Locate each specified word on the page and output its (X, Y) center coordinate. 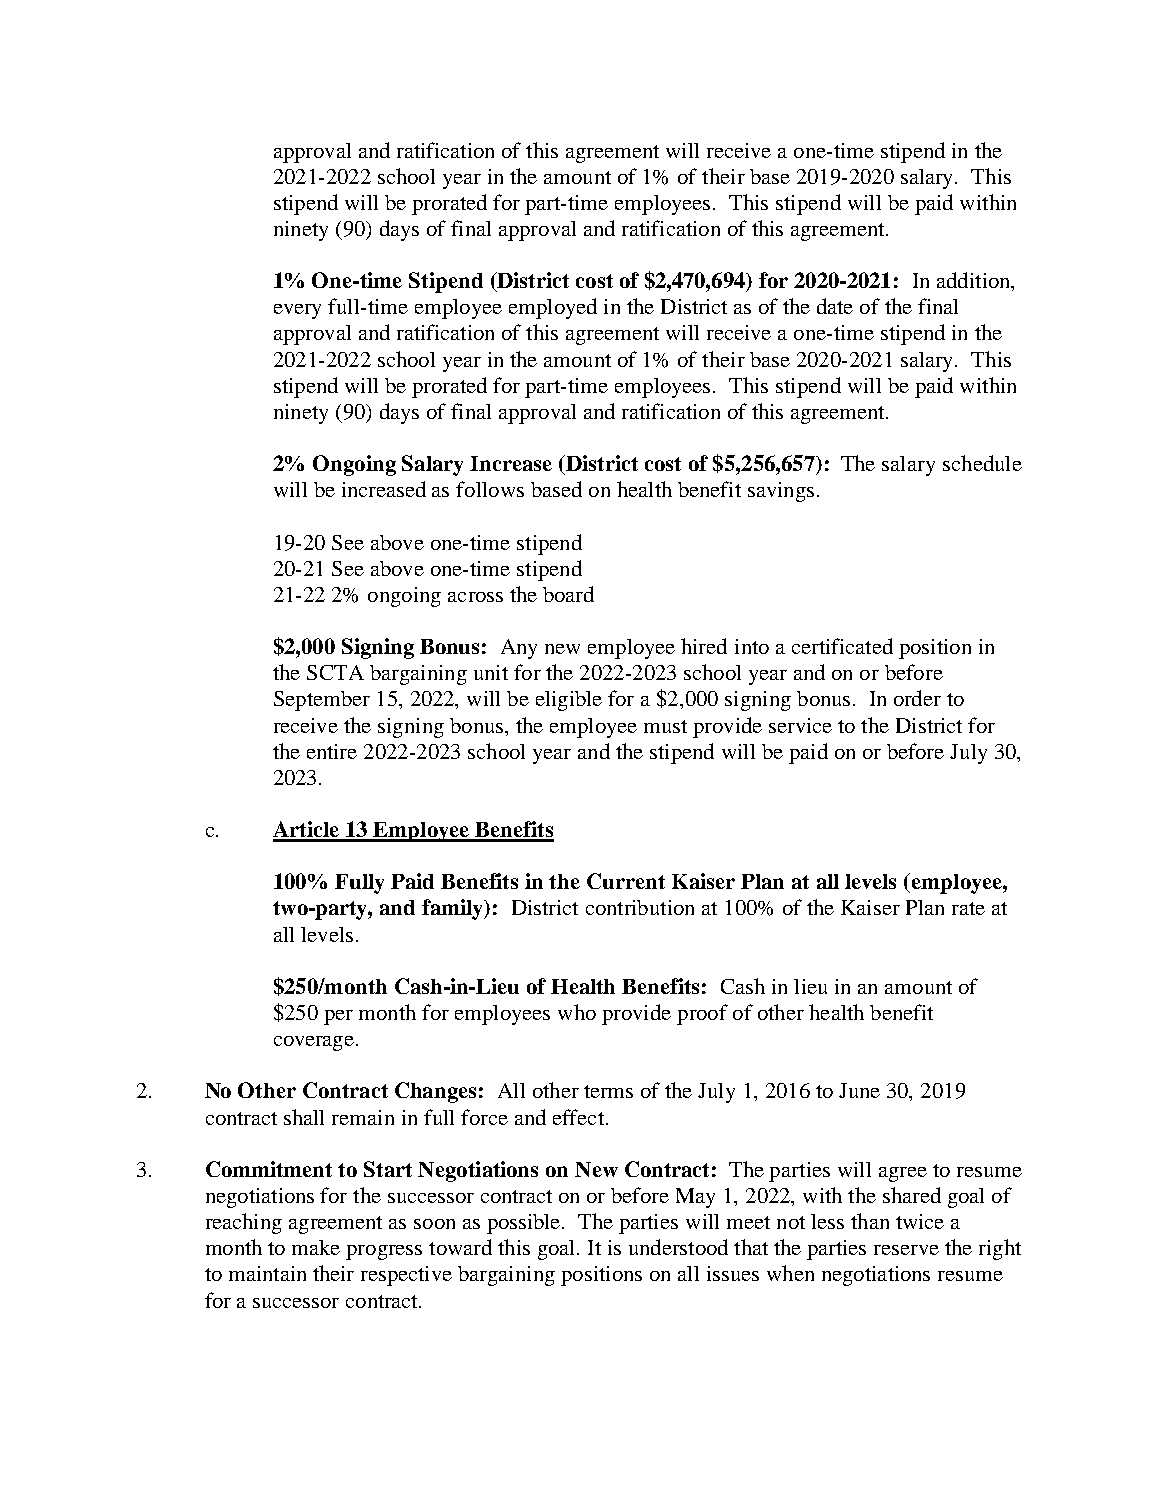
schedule (982, 463)
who (577, 1012)
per (338, 1017)
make (316, 1247)
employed (553, 308)
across (475, 597)
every (297, 311)
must (665, 726)
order (917, 698)
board (568, 594)
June (859, 1090)
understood (678, 1247)
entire (332, 751)
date (835, 306)
